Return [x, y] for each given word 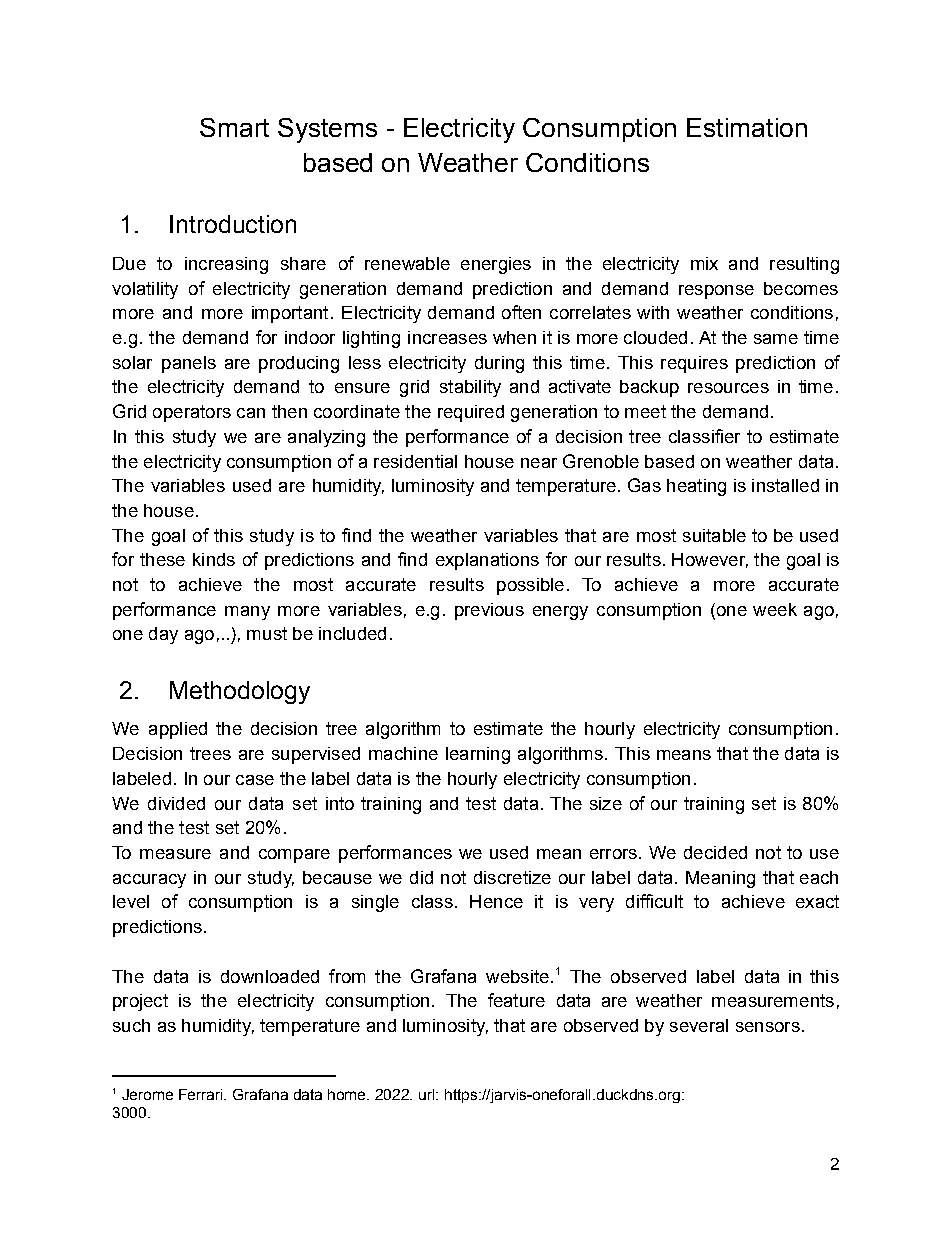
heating [696, 487]
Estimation [747, 127]
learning [478, 755]
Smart [234, 127]
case [255, 780]
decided [715, 852]
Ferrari [202, 1094]
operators [192, 413]
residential [415, 461]
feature [516, 1000]
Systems [327, 130]
